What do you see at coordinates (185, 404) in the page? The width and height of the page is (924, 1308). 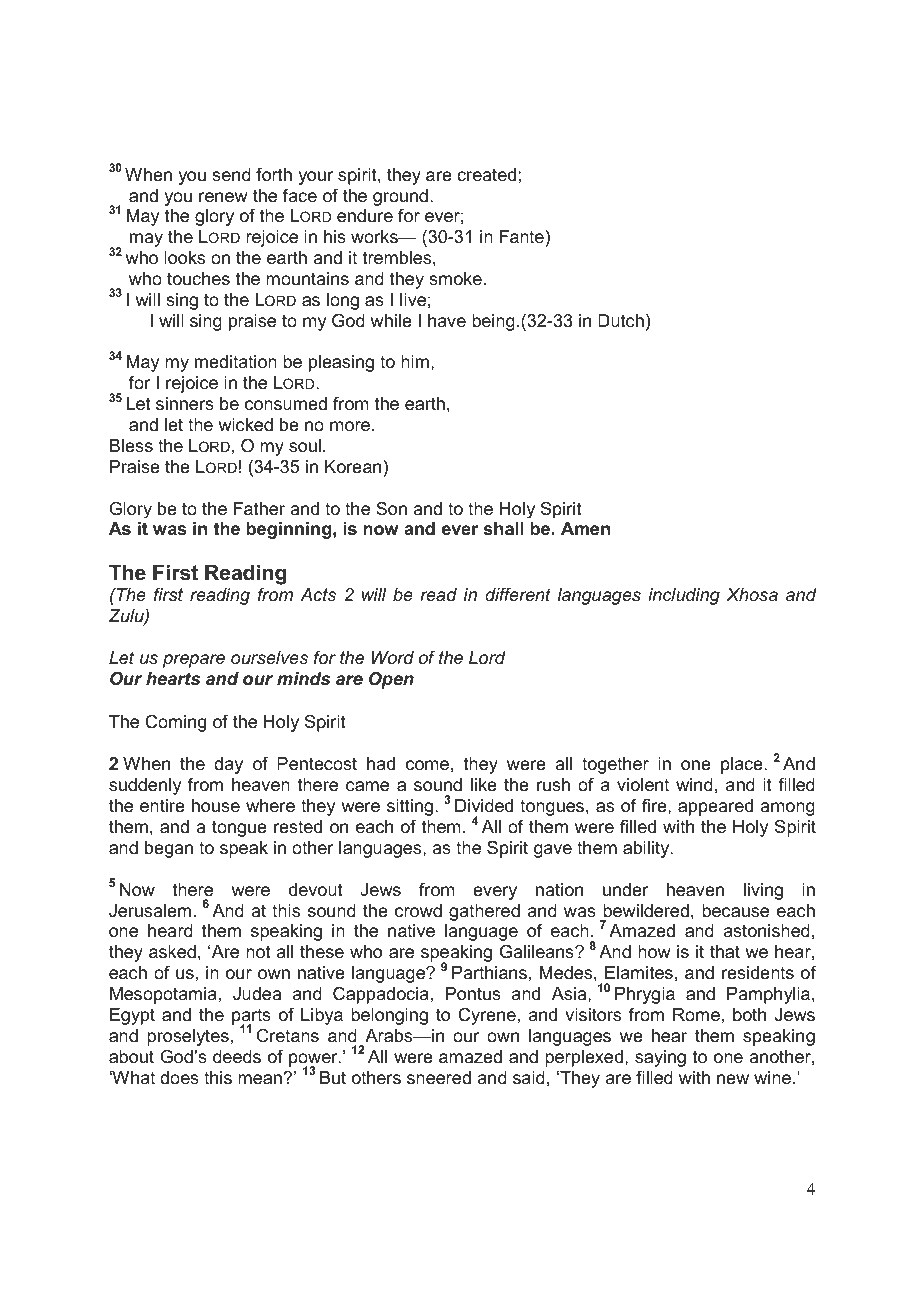 I see `sinners` at bounding box center [185, 404].
